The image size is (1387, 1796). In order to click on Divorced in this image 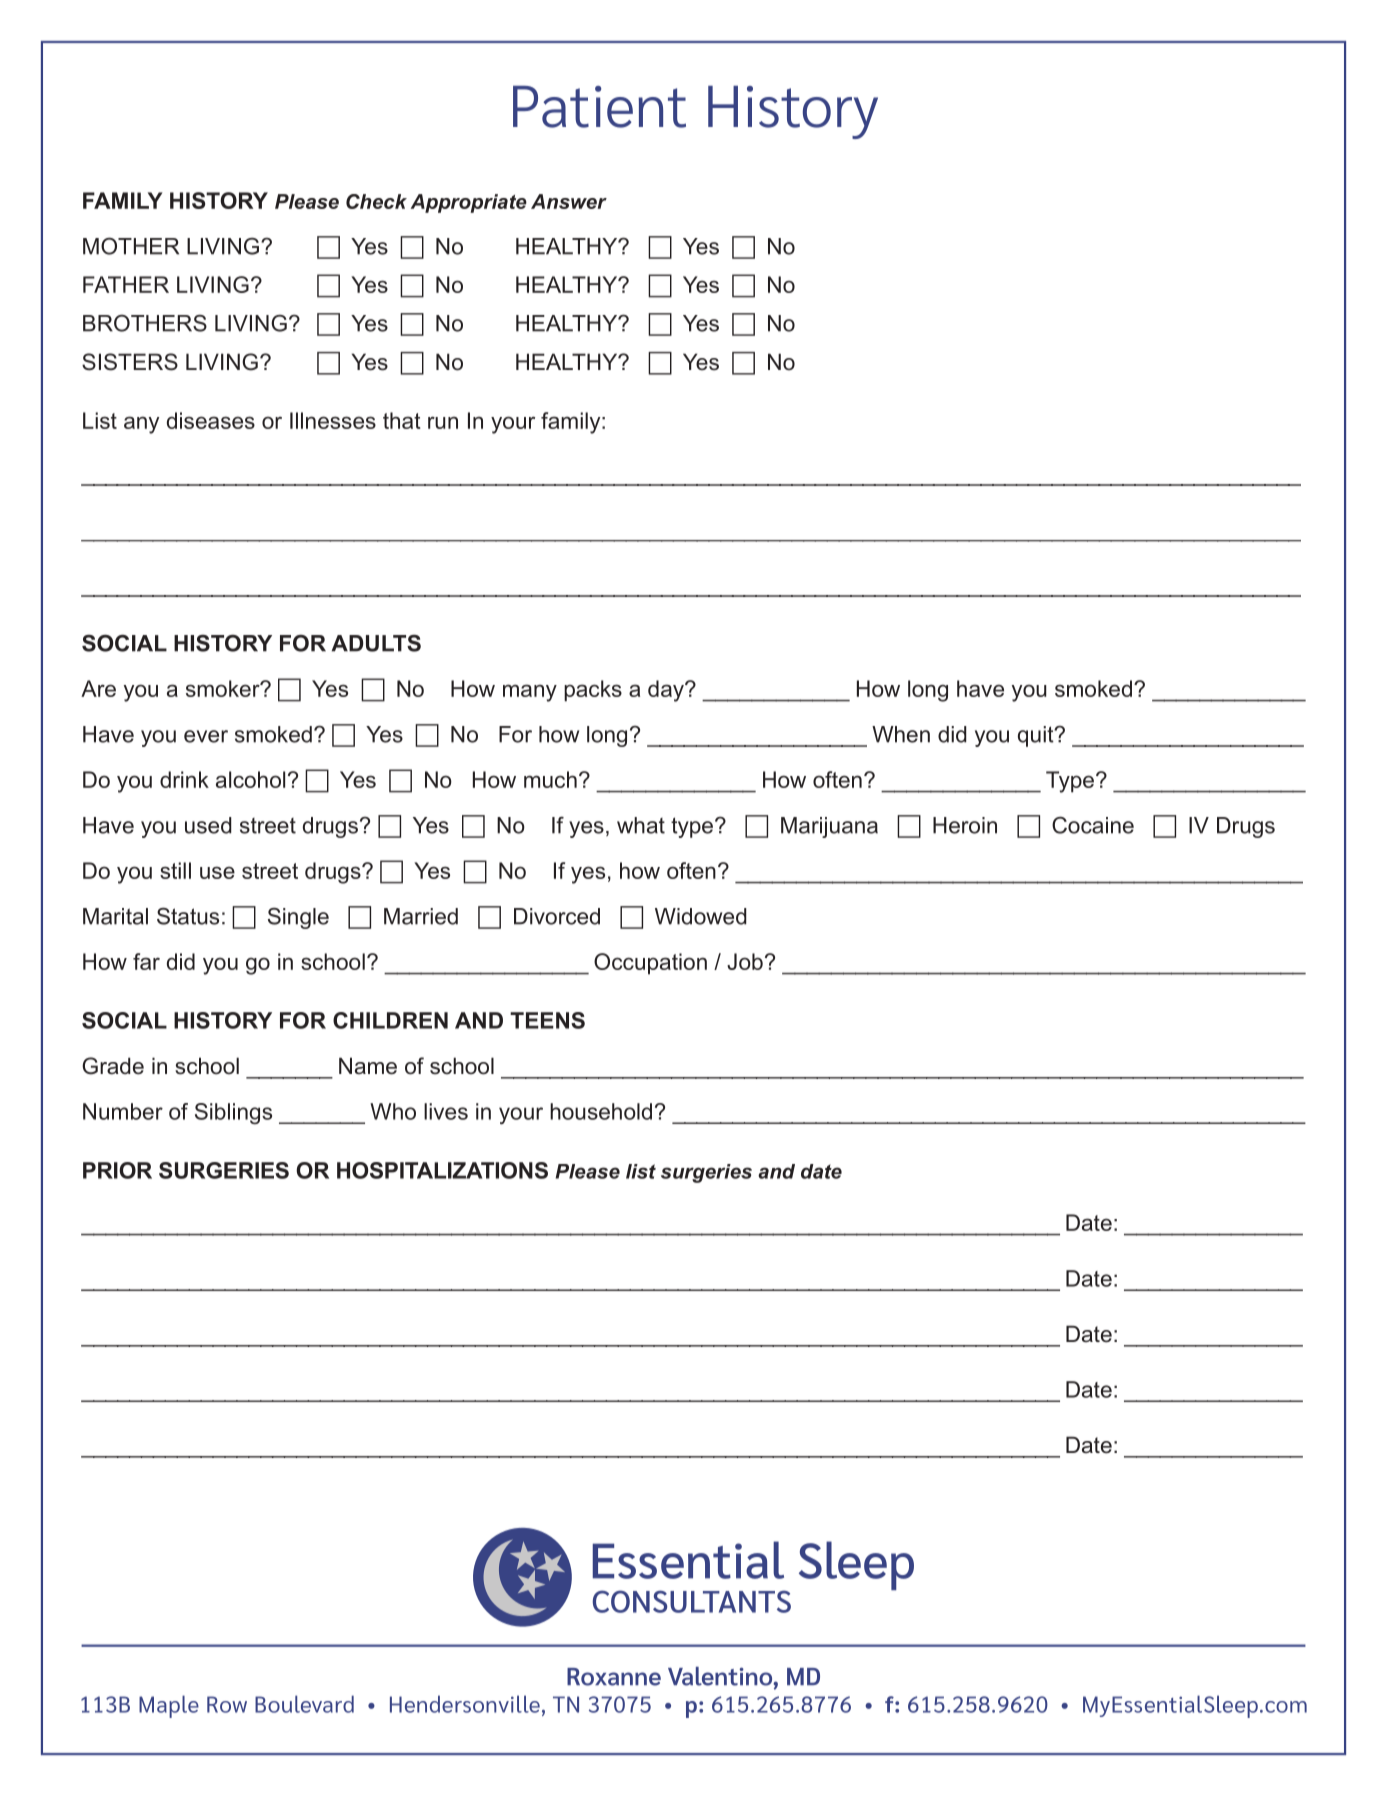, I will do `click(557, 916)`.
